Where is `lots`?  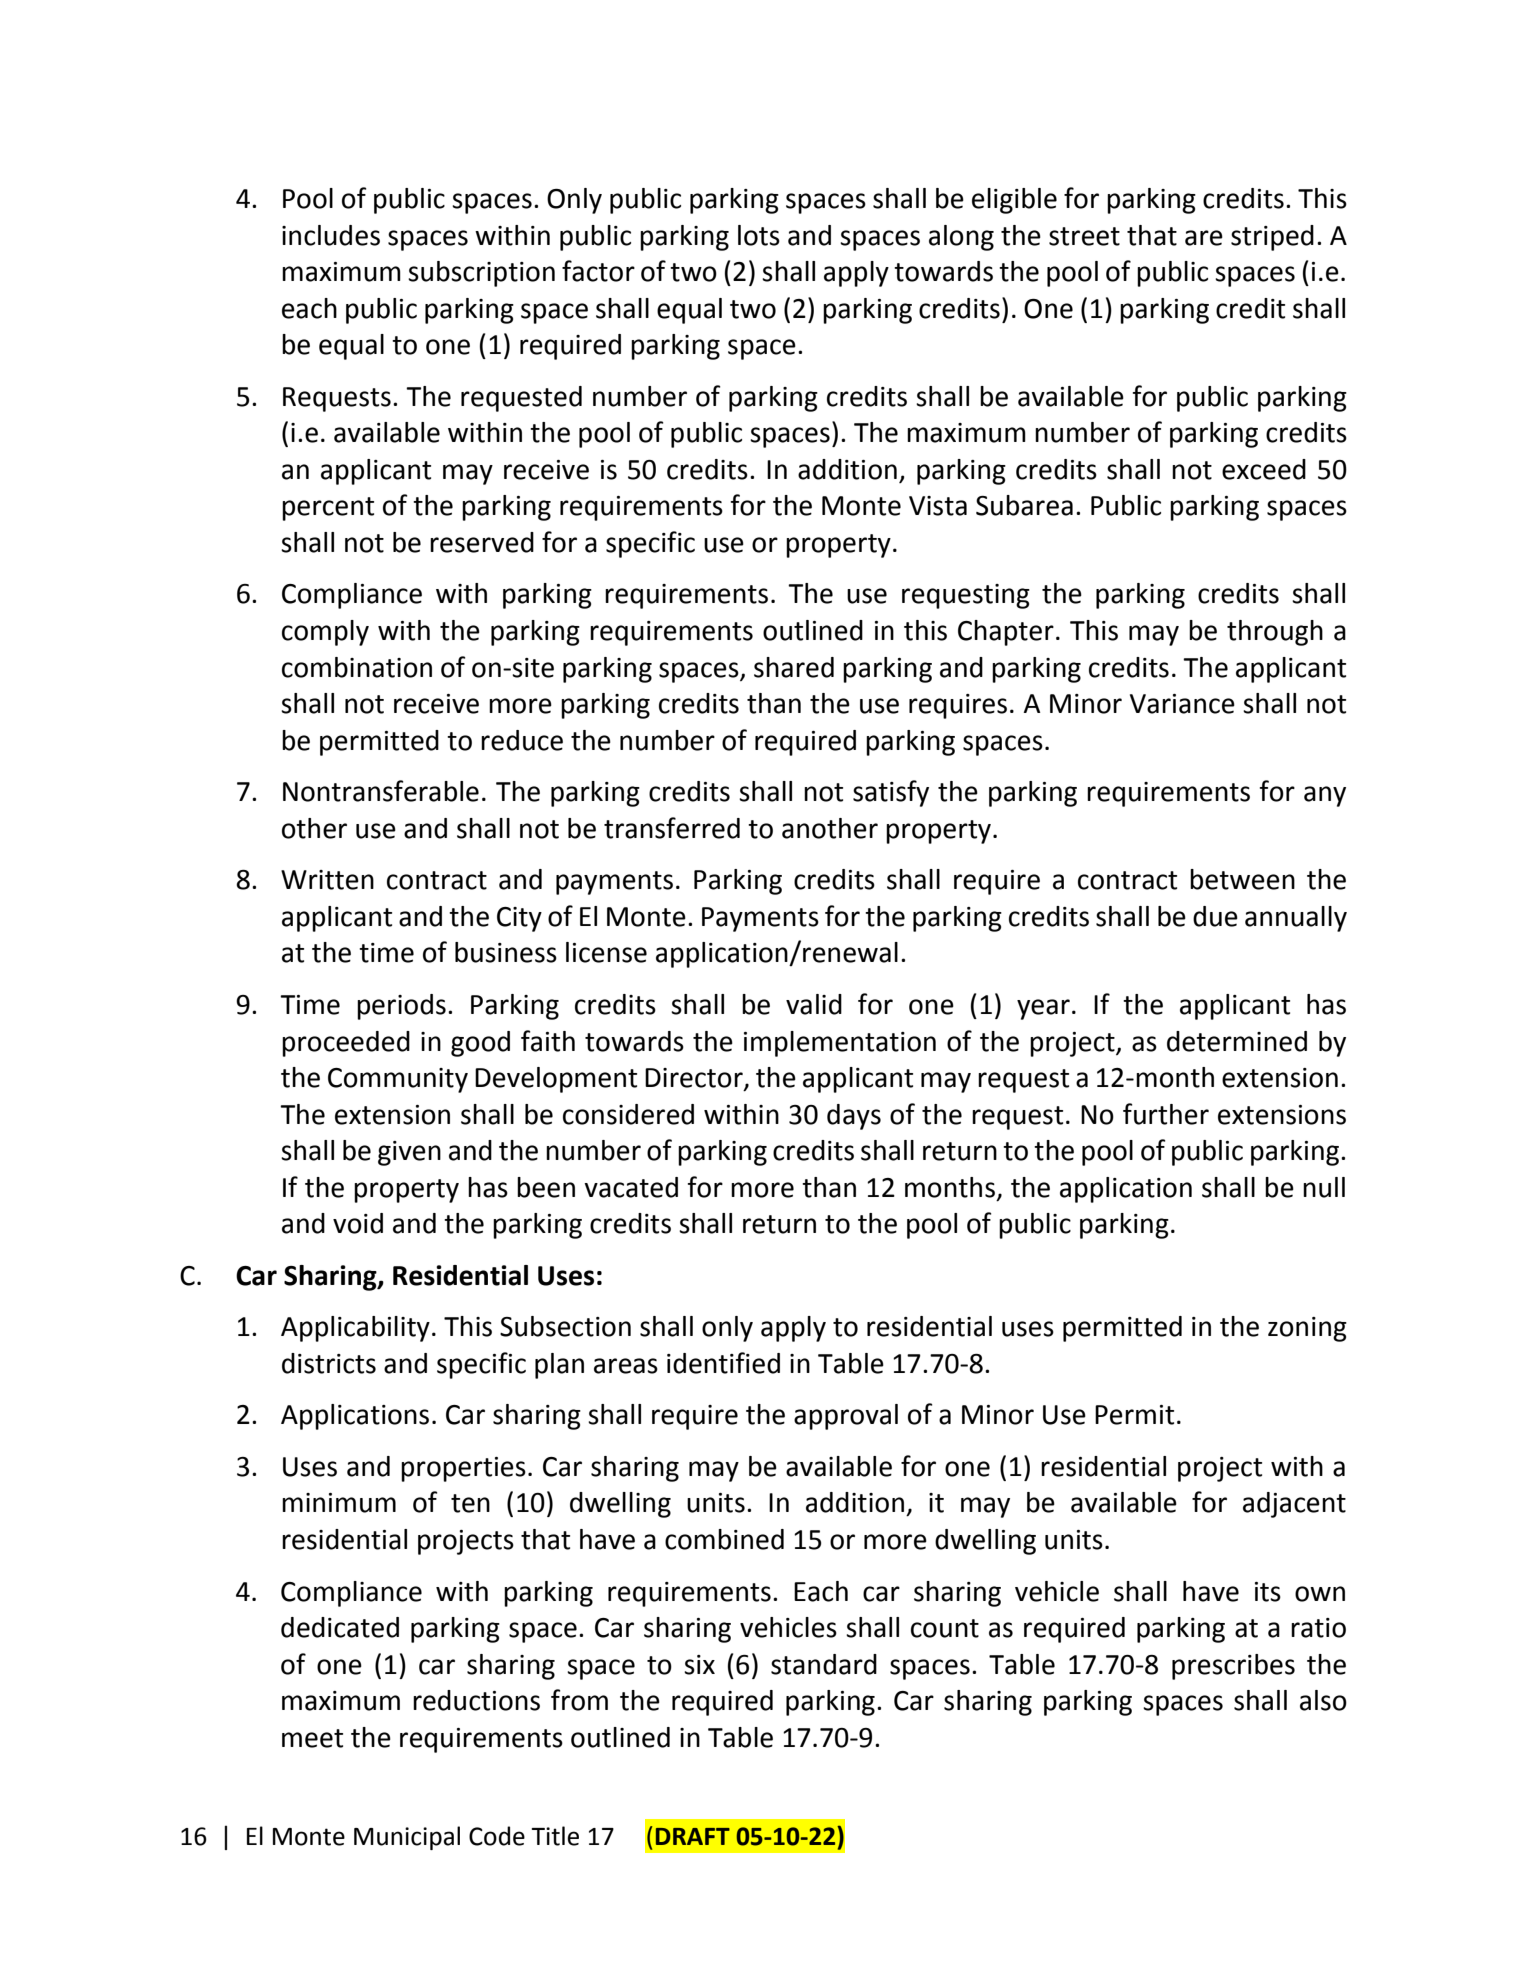
lots is located at coordinates (759, 235).
